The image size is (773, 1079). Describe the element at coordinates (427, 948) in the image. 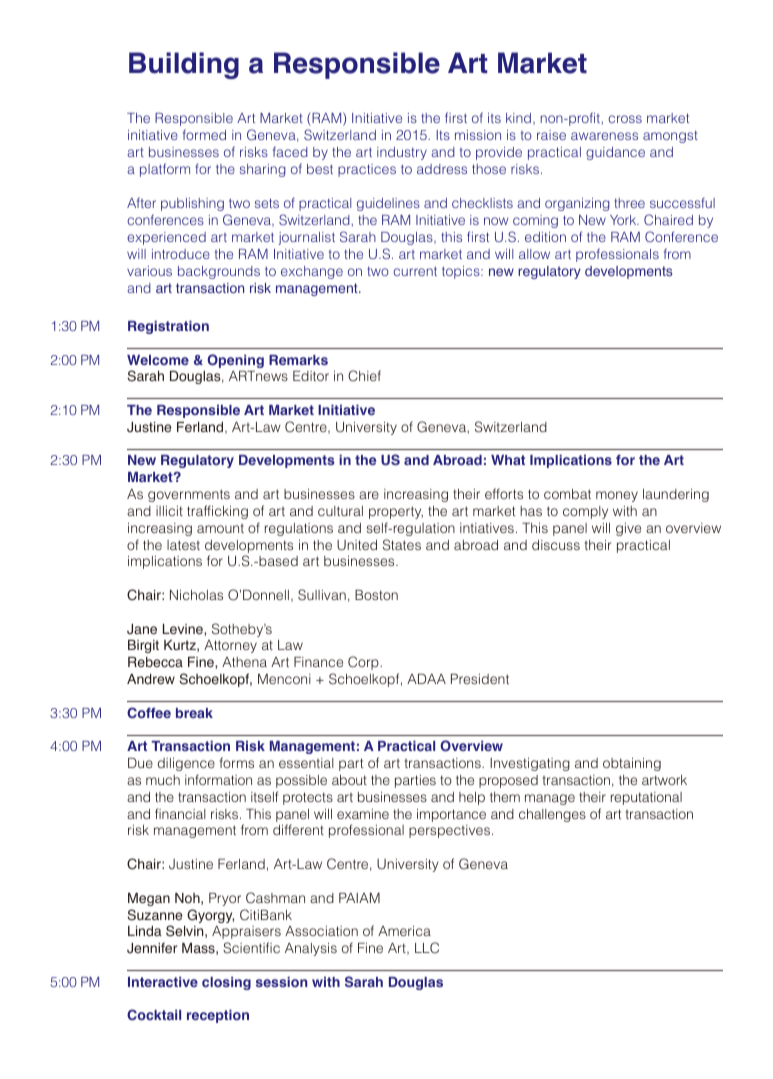

I see `LLC` at that location.
